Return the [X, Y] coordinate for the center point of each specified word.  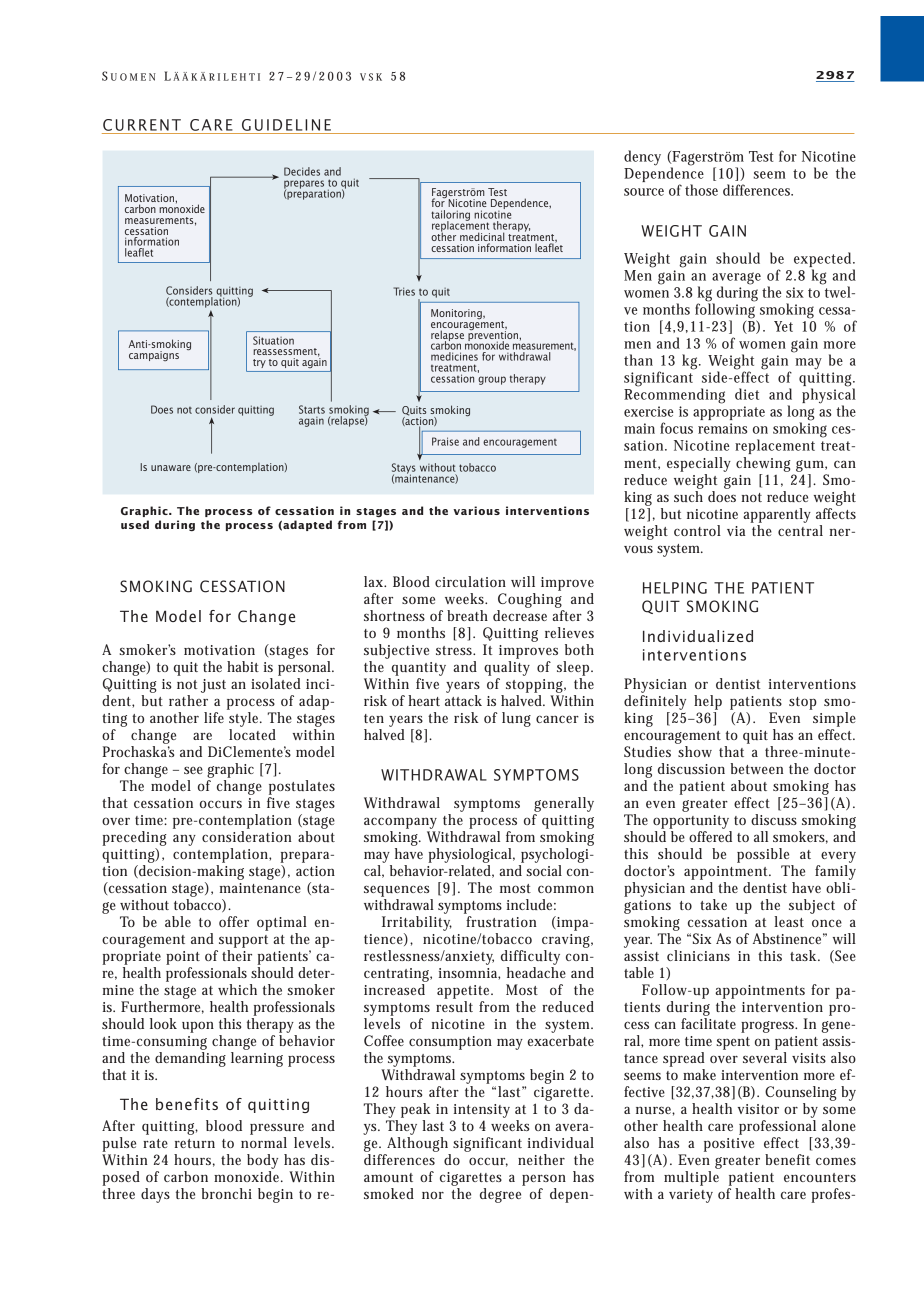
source [644, 192]
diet [747, 394]
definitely [655, 702]
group [492, 380]
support [243, 941]
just [213, 686]
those [701, 190]
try [259, 363]
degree [500, 1195]
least [789, 921]
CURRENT [142, 125]
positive [729, 1145]
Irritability [417, 923]
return [195, 1143]
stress [455, 650]
